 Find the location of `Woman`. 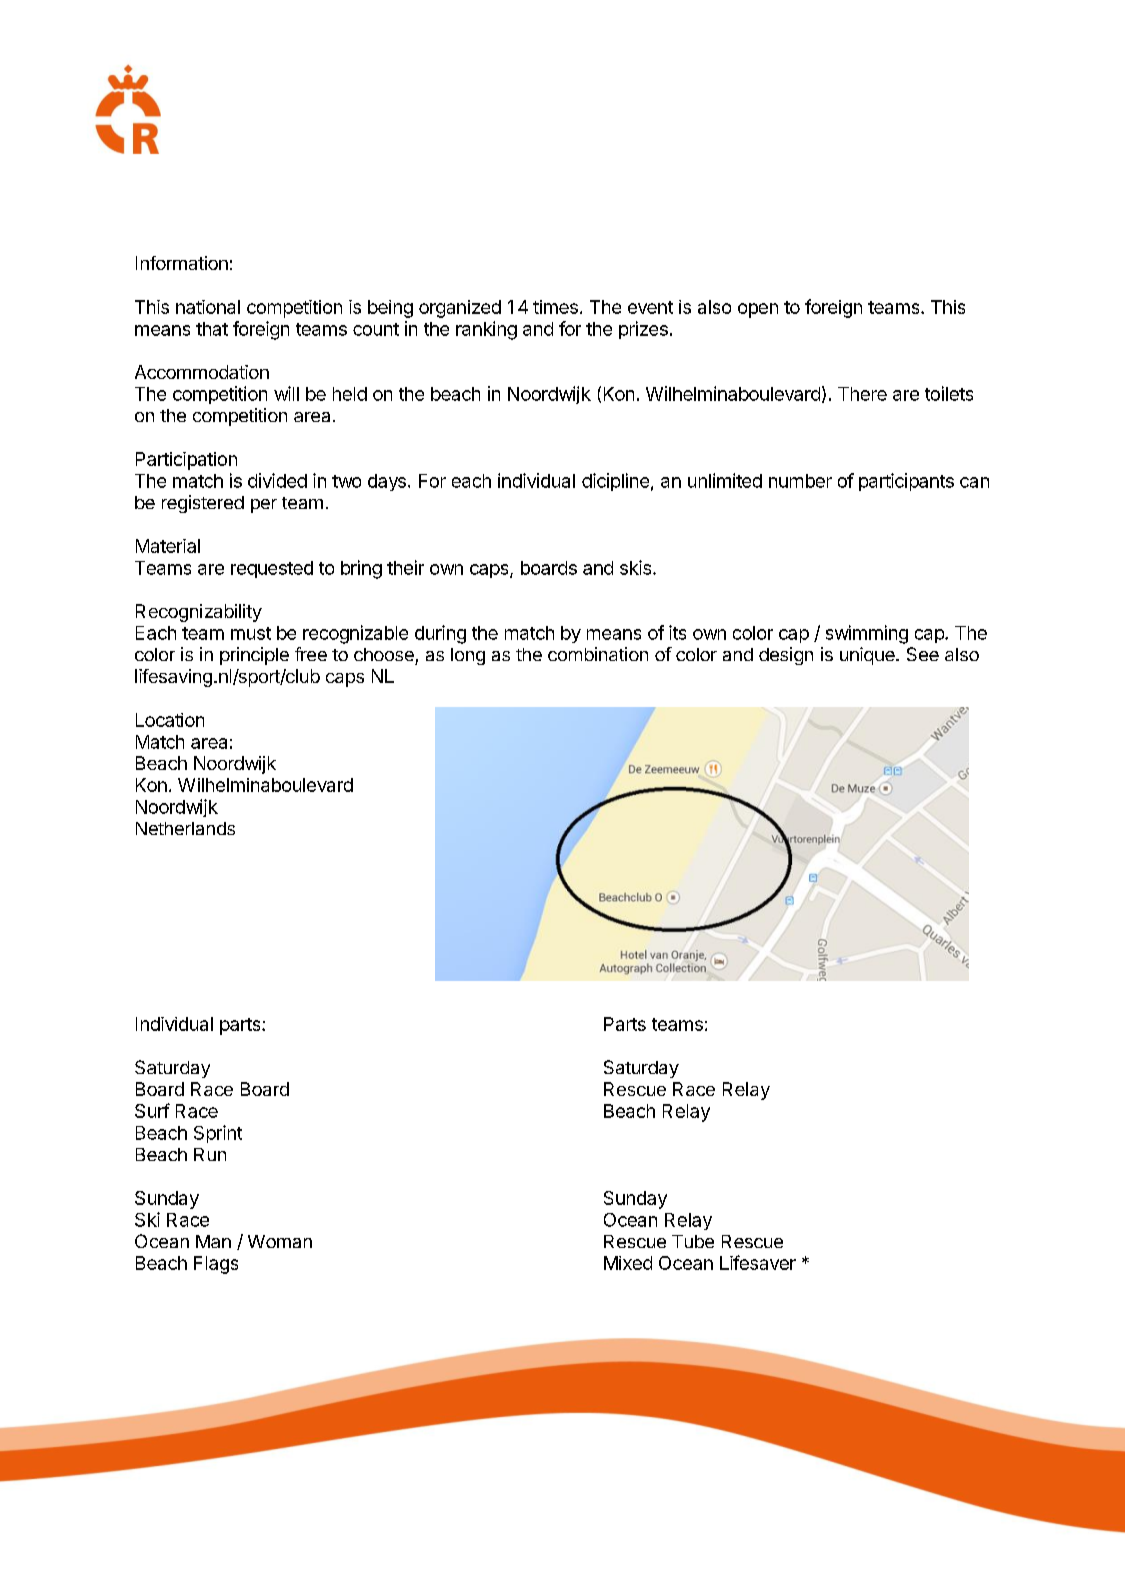

Woman is located at coordinates (280, 1241).
